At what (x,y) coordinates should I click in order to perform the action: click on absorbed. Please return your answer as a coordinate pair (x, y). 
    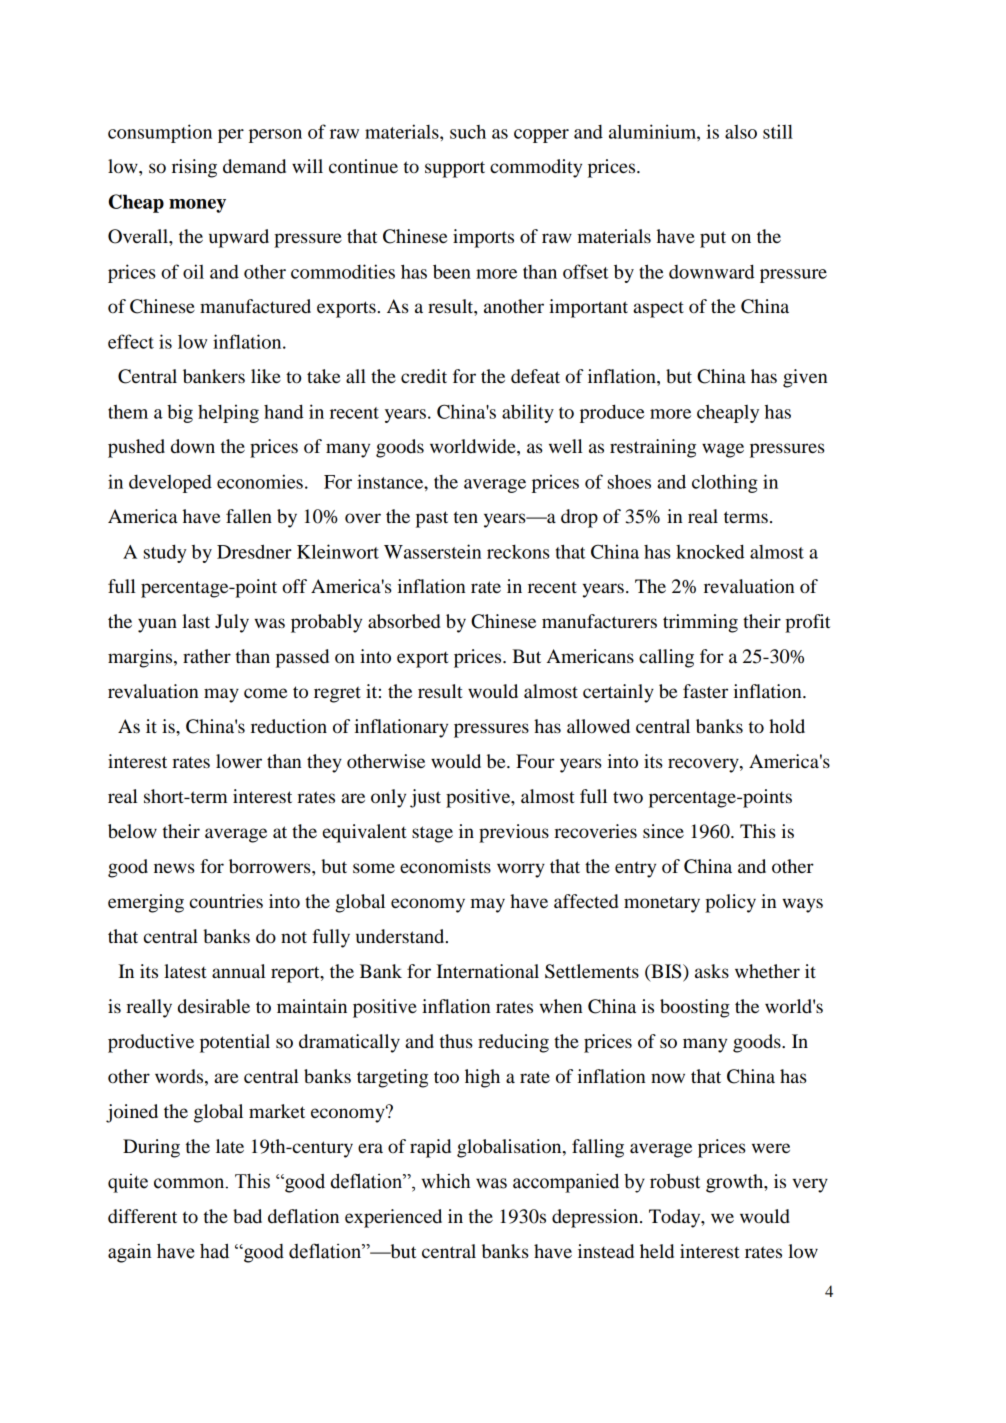
    Looking at the image, I should click on (404, 621).
